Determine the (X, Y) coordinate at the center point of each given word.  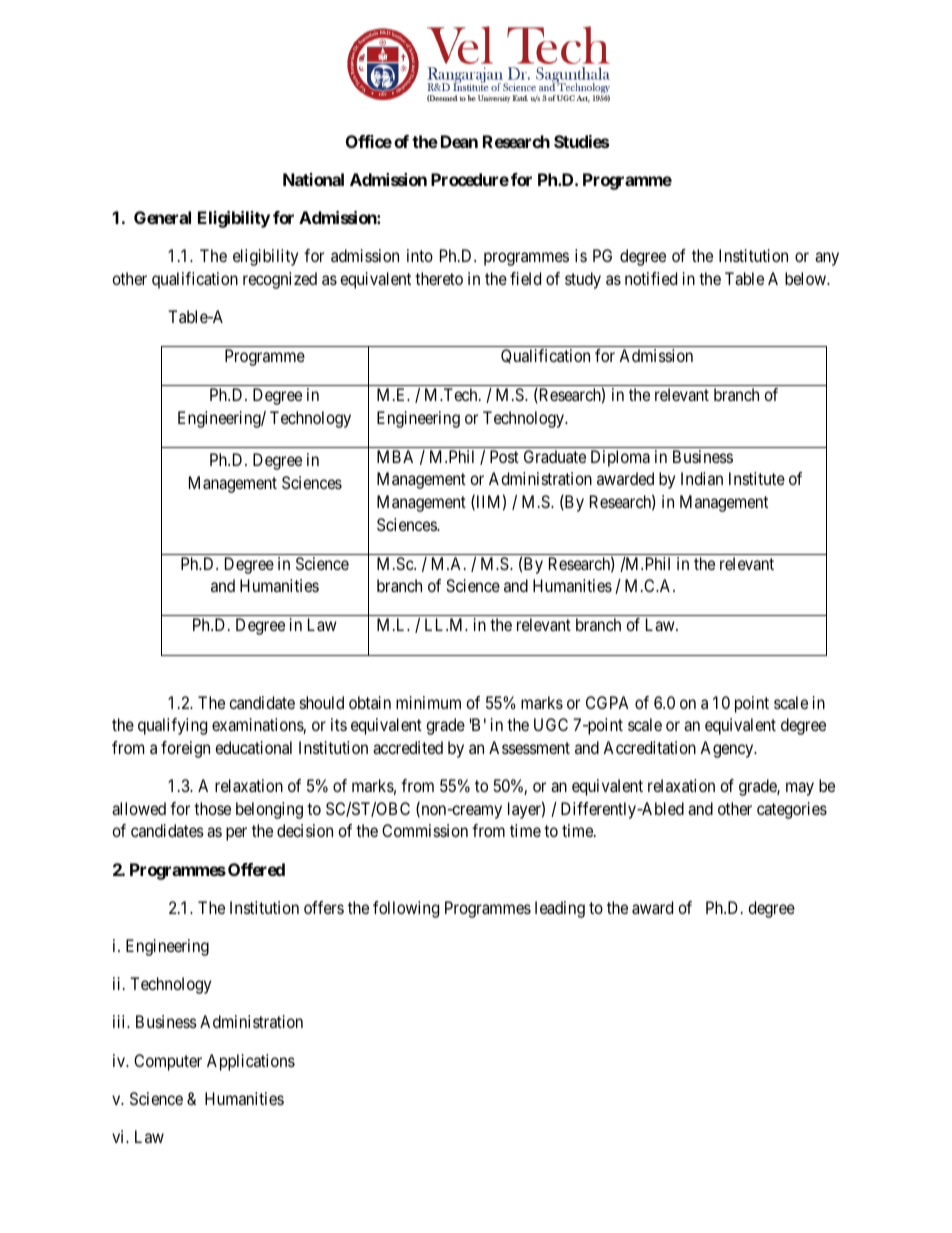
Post (504, 456)
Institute (757, 478)
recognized (280, 280)
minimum (428, 702)
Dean (459, 141)
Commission (425, 830)
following (406, 909)
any (827, 259)
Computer (168, 1062)
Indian (702, 478)
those (212, 808)
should (322, 702)
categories (792, 810)
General (162, 217)
